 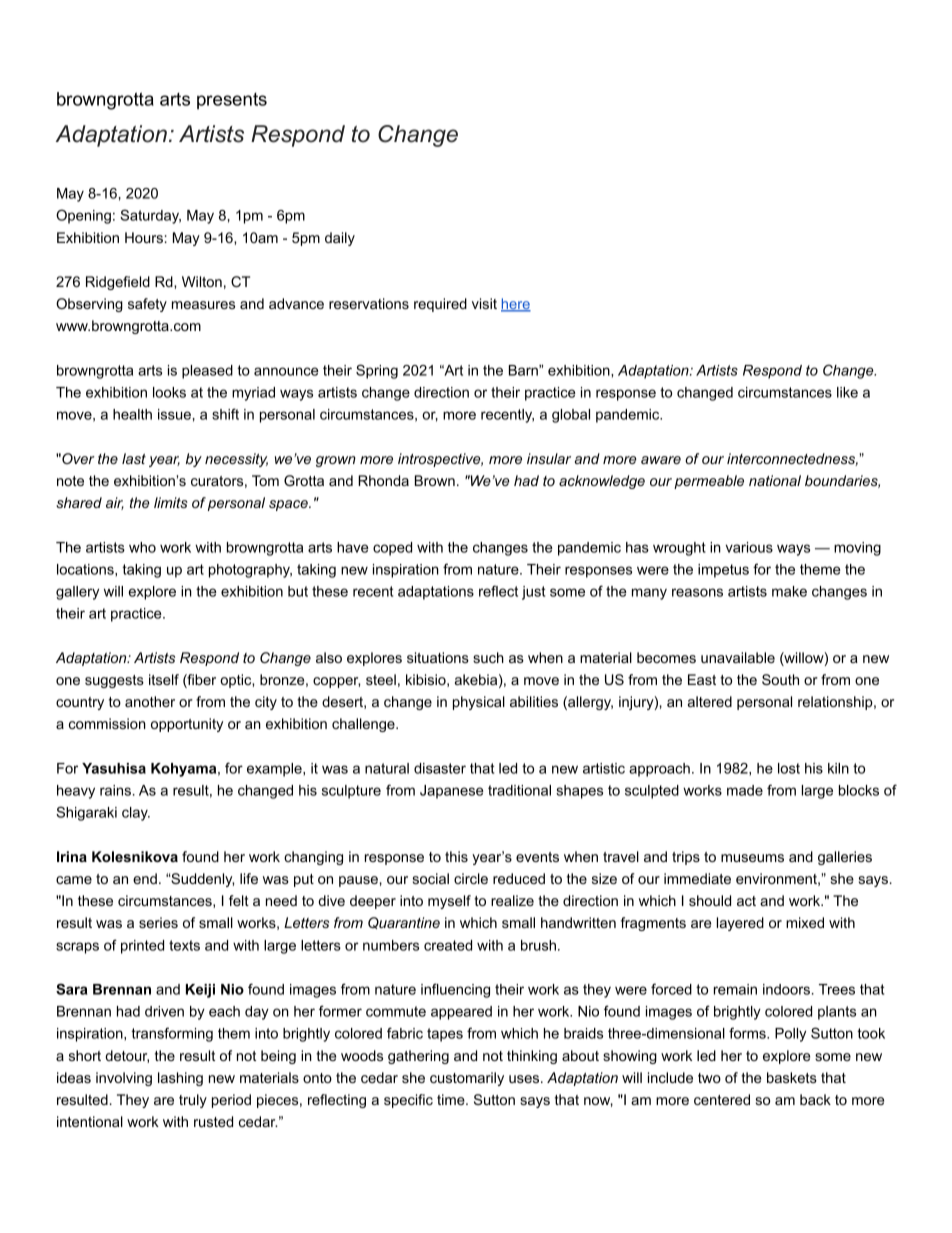 What do you see at coordinates (524, 370) in the screenshot?
I see `Barn` at bounding box center [524, 370].
